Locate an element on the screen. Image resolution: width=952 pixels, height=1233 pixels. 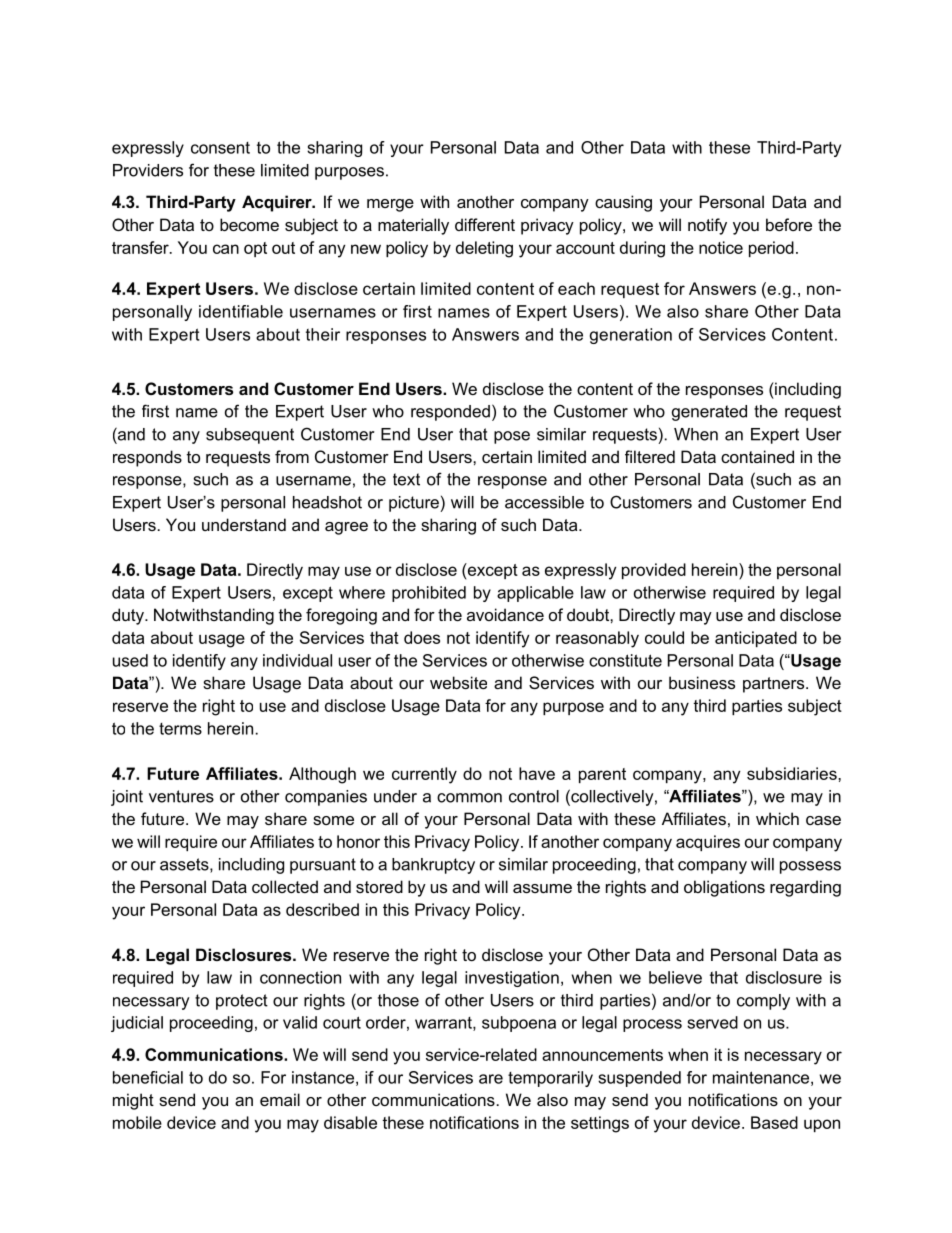
notify is located at coordinates (707, 226).
